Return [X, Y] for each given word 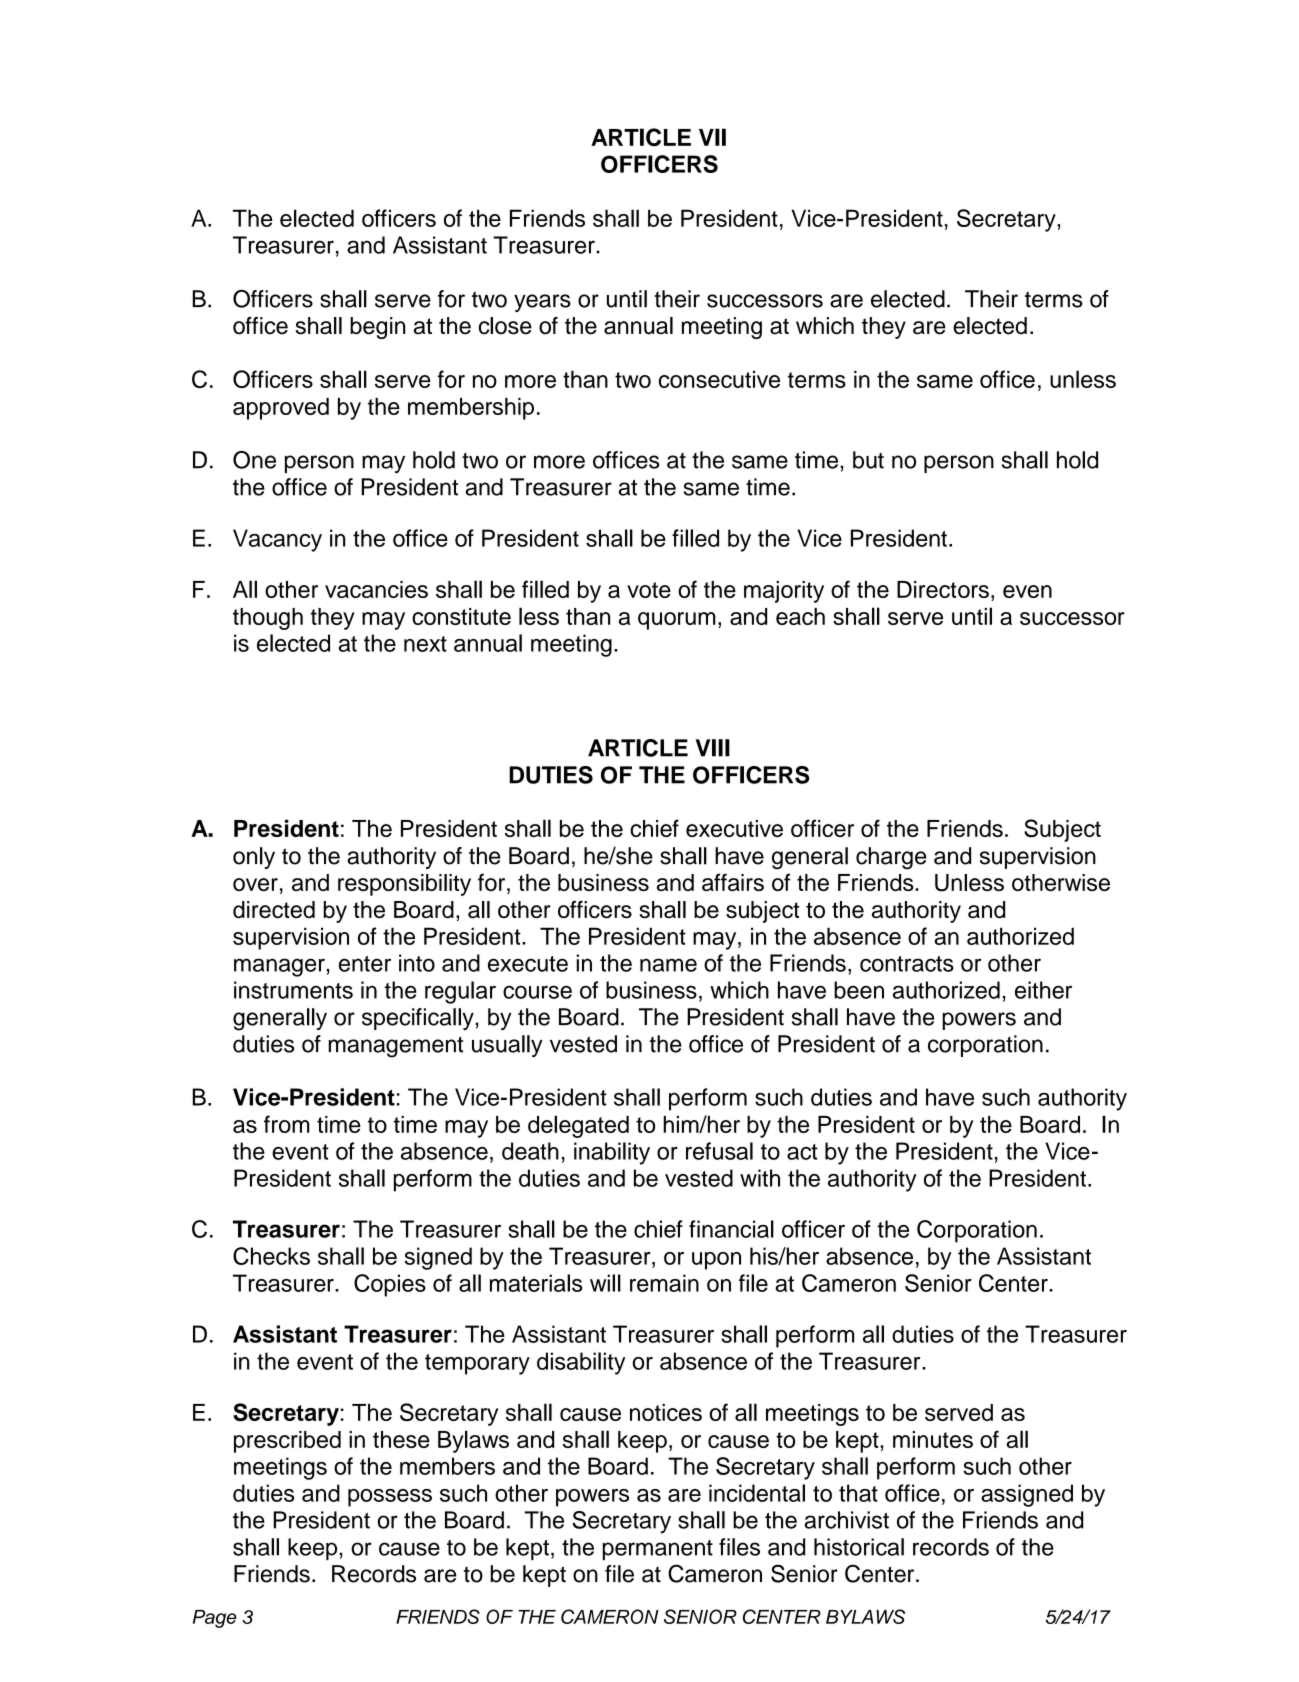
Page [215, 1619]
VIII [713, 748]
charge [891, 858]
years [542, 303]
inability [612, 1153]
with [760, 1178]
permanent [658, 1550]
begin [378, 328]
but [868, 460]
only [254, 858]
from [287, 1124]
